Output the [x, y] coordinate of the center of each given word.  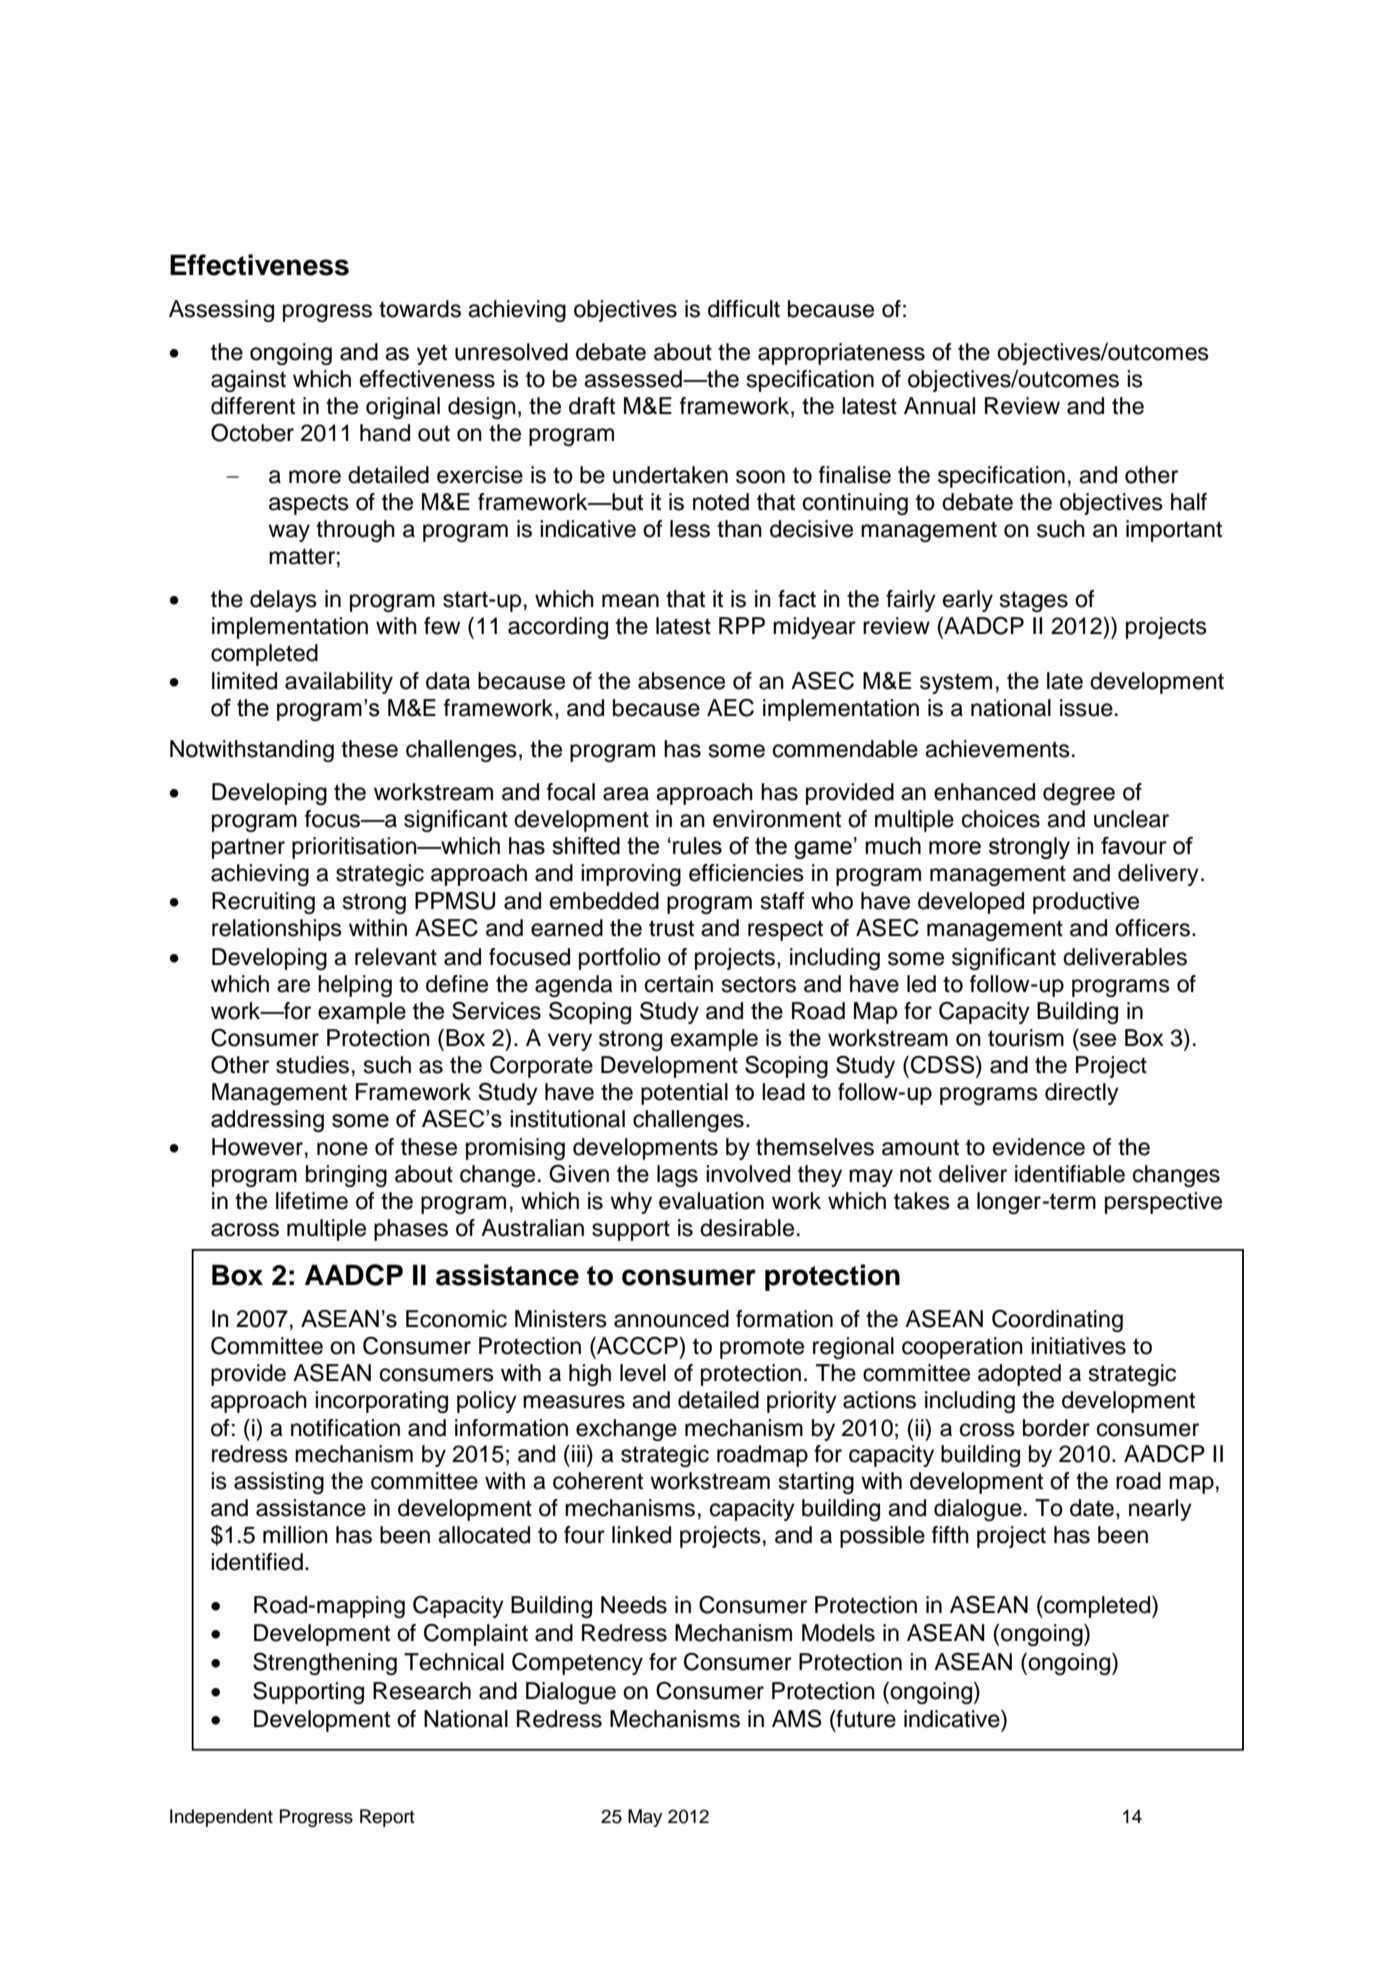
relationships [277, 930]
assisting [279, 1483]
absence [681, 681]
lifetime [312, 1201]
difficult [744, 309]
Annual [939, 406]
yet [432, 354]
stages [1034, 601]
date [1092, 1508]
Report [387, 1818]
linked [641, 1535]
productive [1086, 903]
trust [671, 928]
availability [339, 683]
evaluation [711, 1201]
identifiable [1070, 1174]
